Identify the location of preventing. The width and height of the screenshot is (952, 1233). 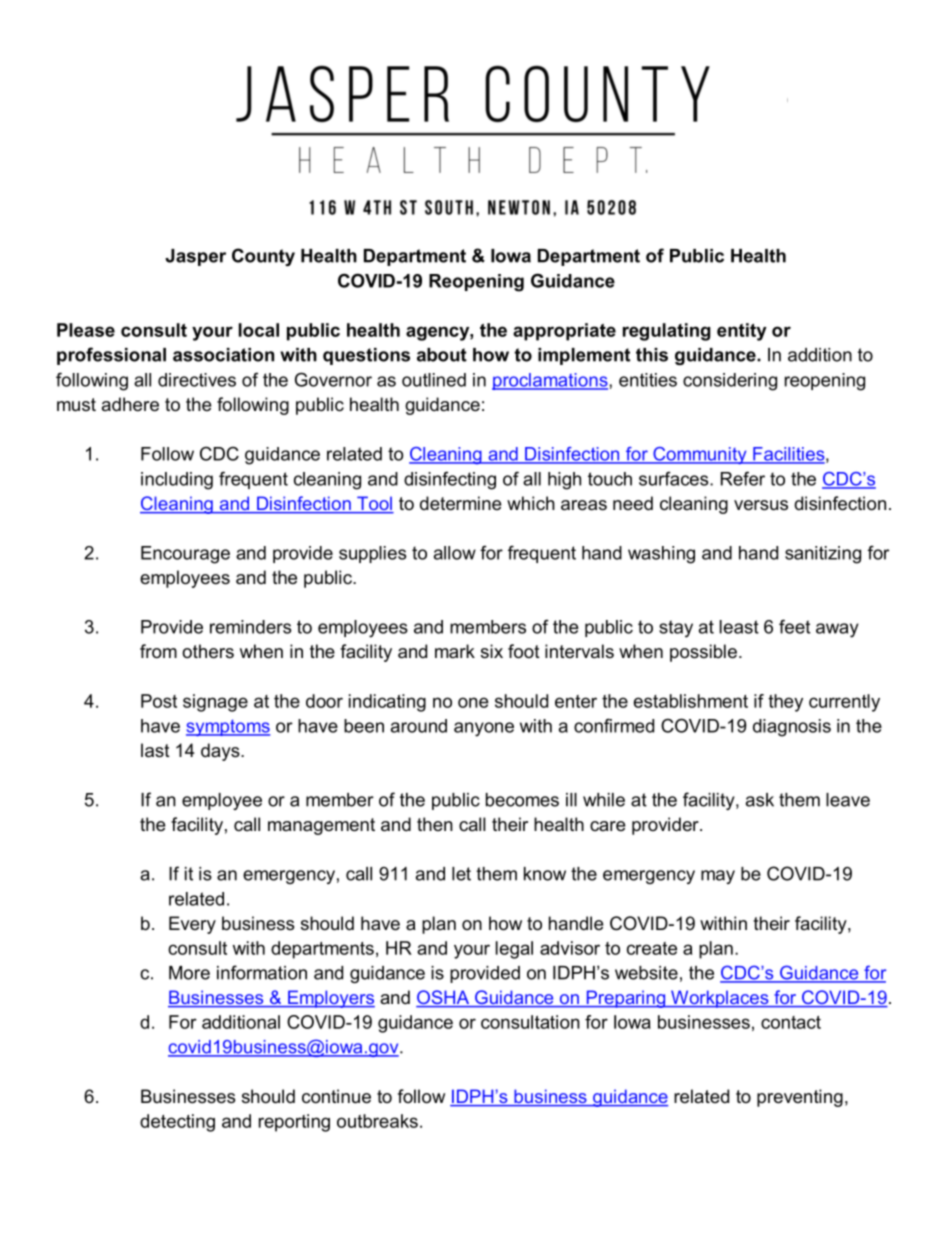
(800, 1098).
